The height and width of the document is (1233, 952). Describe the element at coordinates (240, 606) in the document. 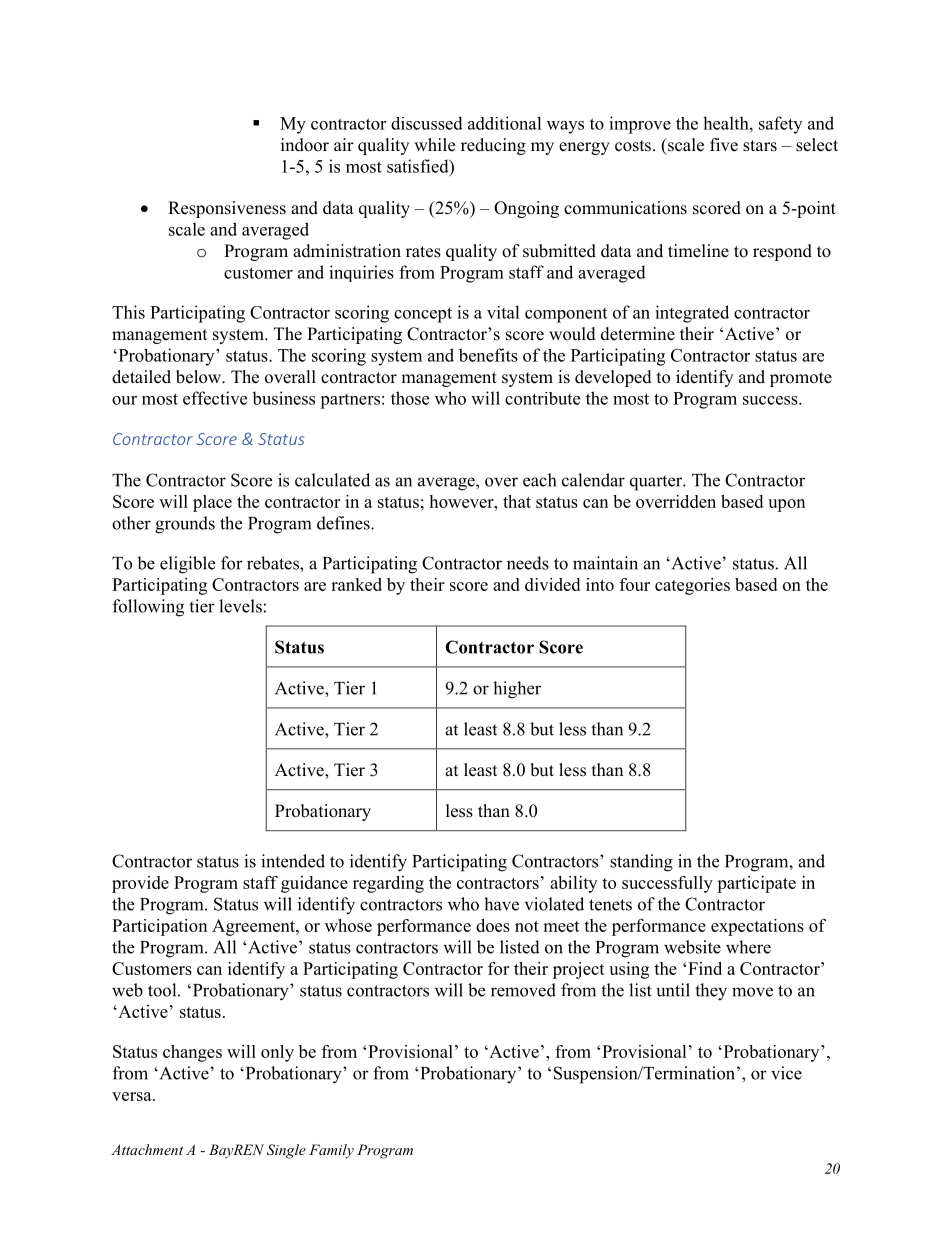

I see `levels` at that location.
